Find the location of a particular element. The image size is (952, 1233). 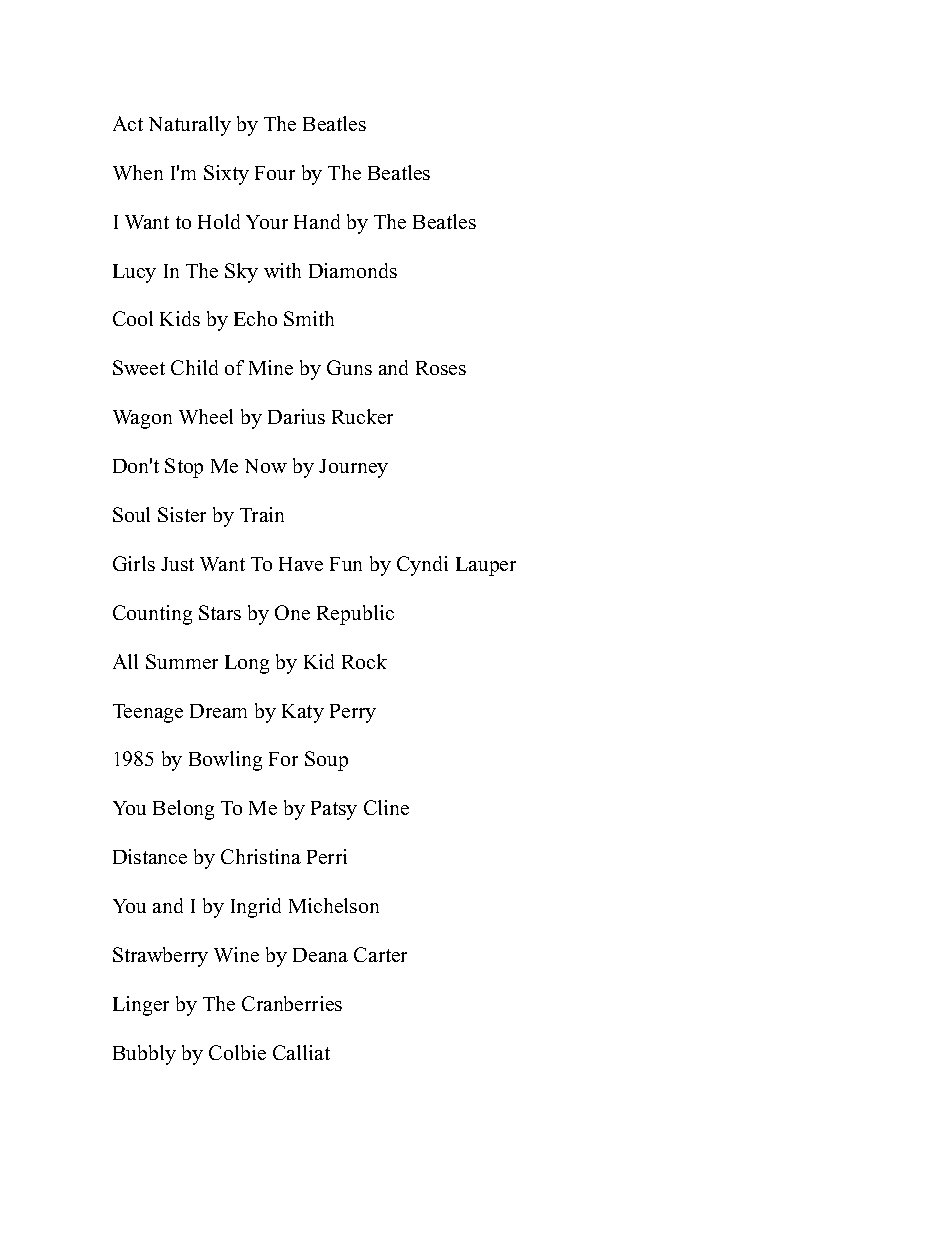

Linger is located at coordinates (141, 1006).
